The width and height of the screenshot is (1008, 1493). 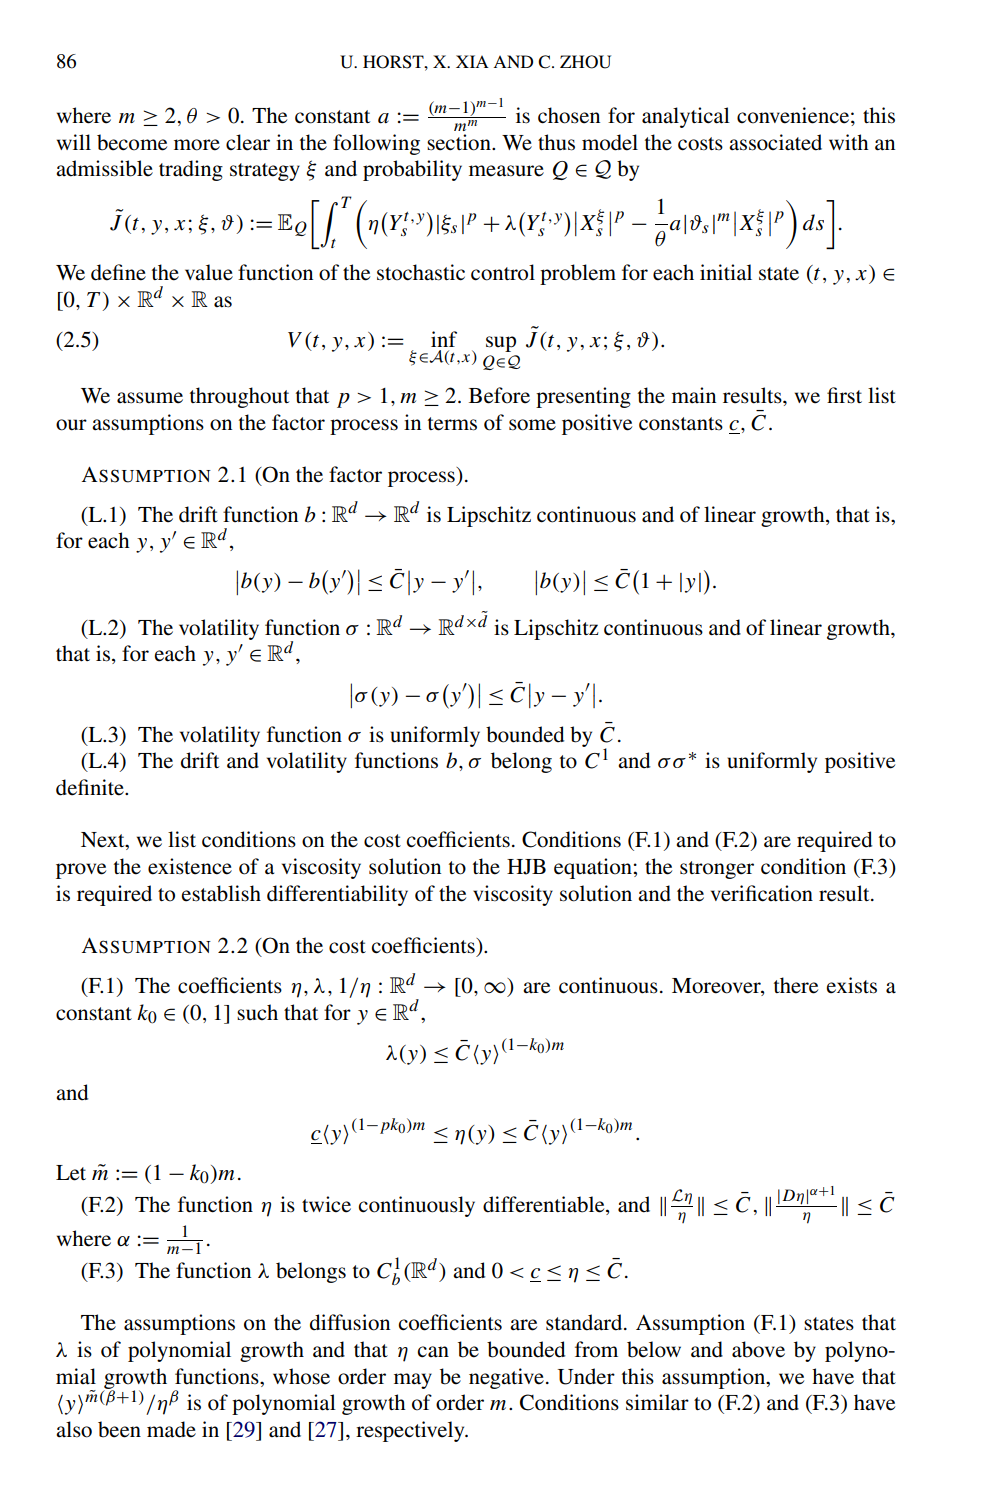 What do you see at coordinates (91, 787) in the screenshot?
I see `definite` at bounding box center [91, 787].
